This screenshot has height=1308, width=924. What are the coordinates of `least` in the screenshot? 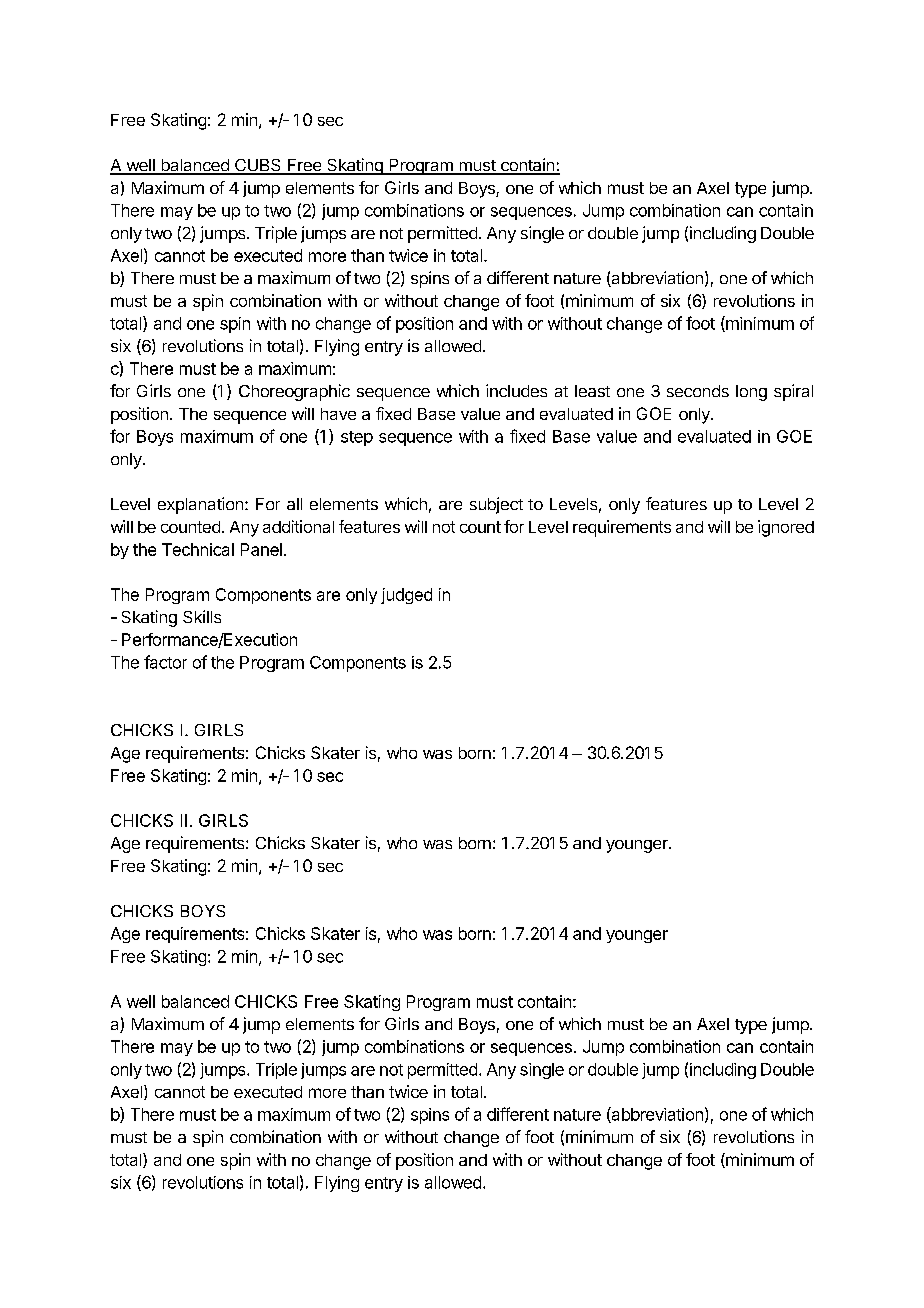 It's located at (592, 391).
